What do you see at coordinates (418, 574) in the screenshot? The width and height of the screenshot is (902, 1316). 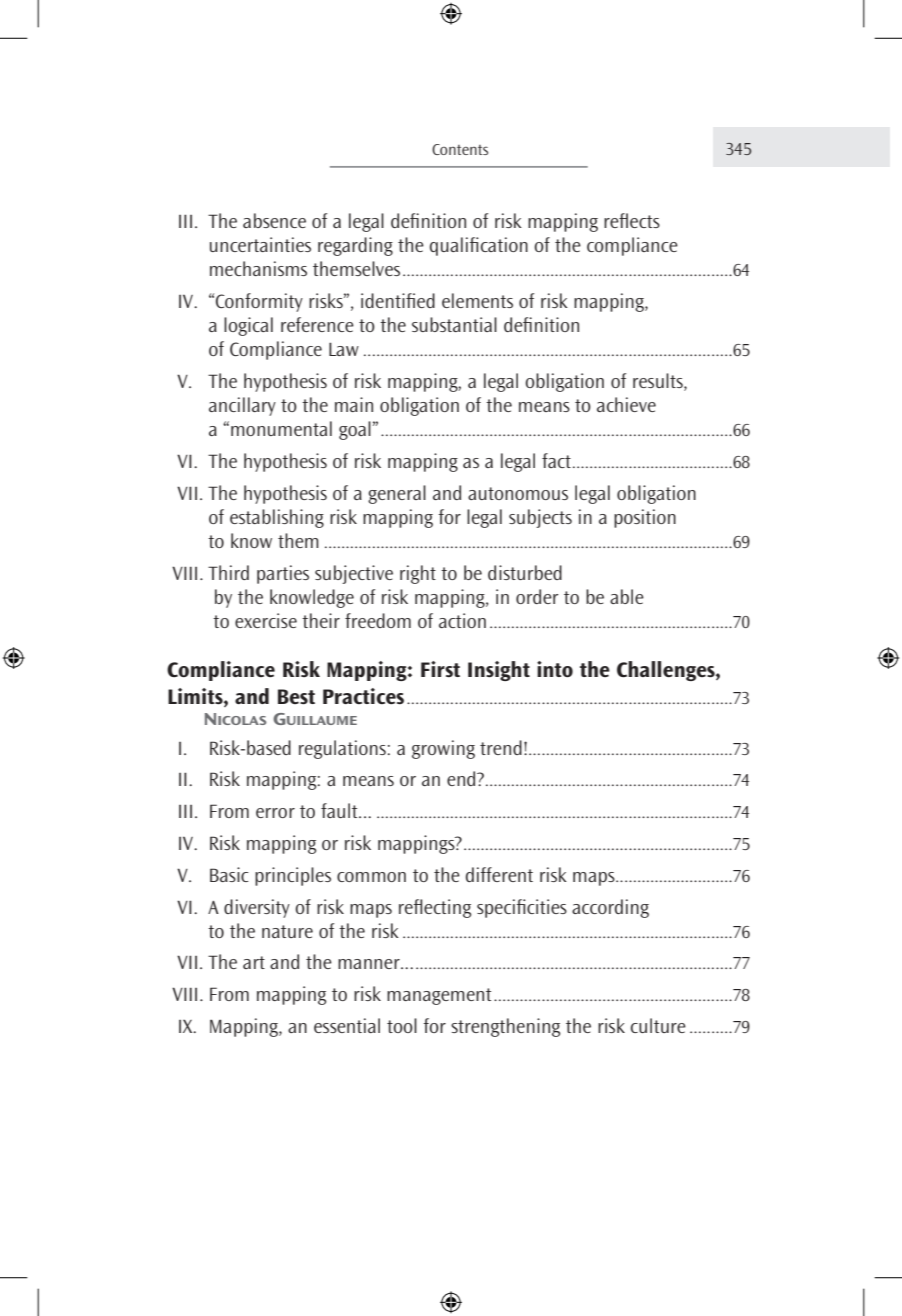 I see `right` at bounding box center [418, 574].
